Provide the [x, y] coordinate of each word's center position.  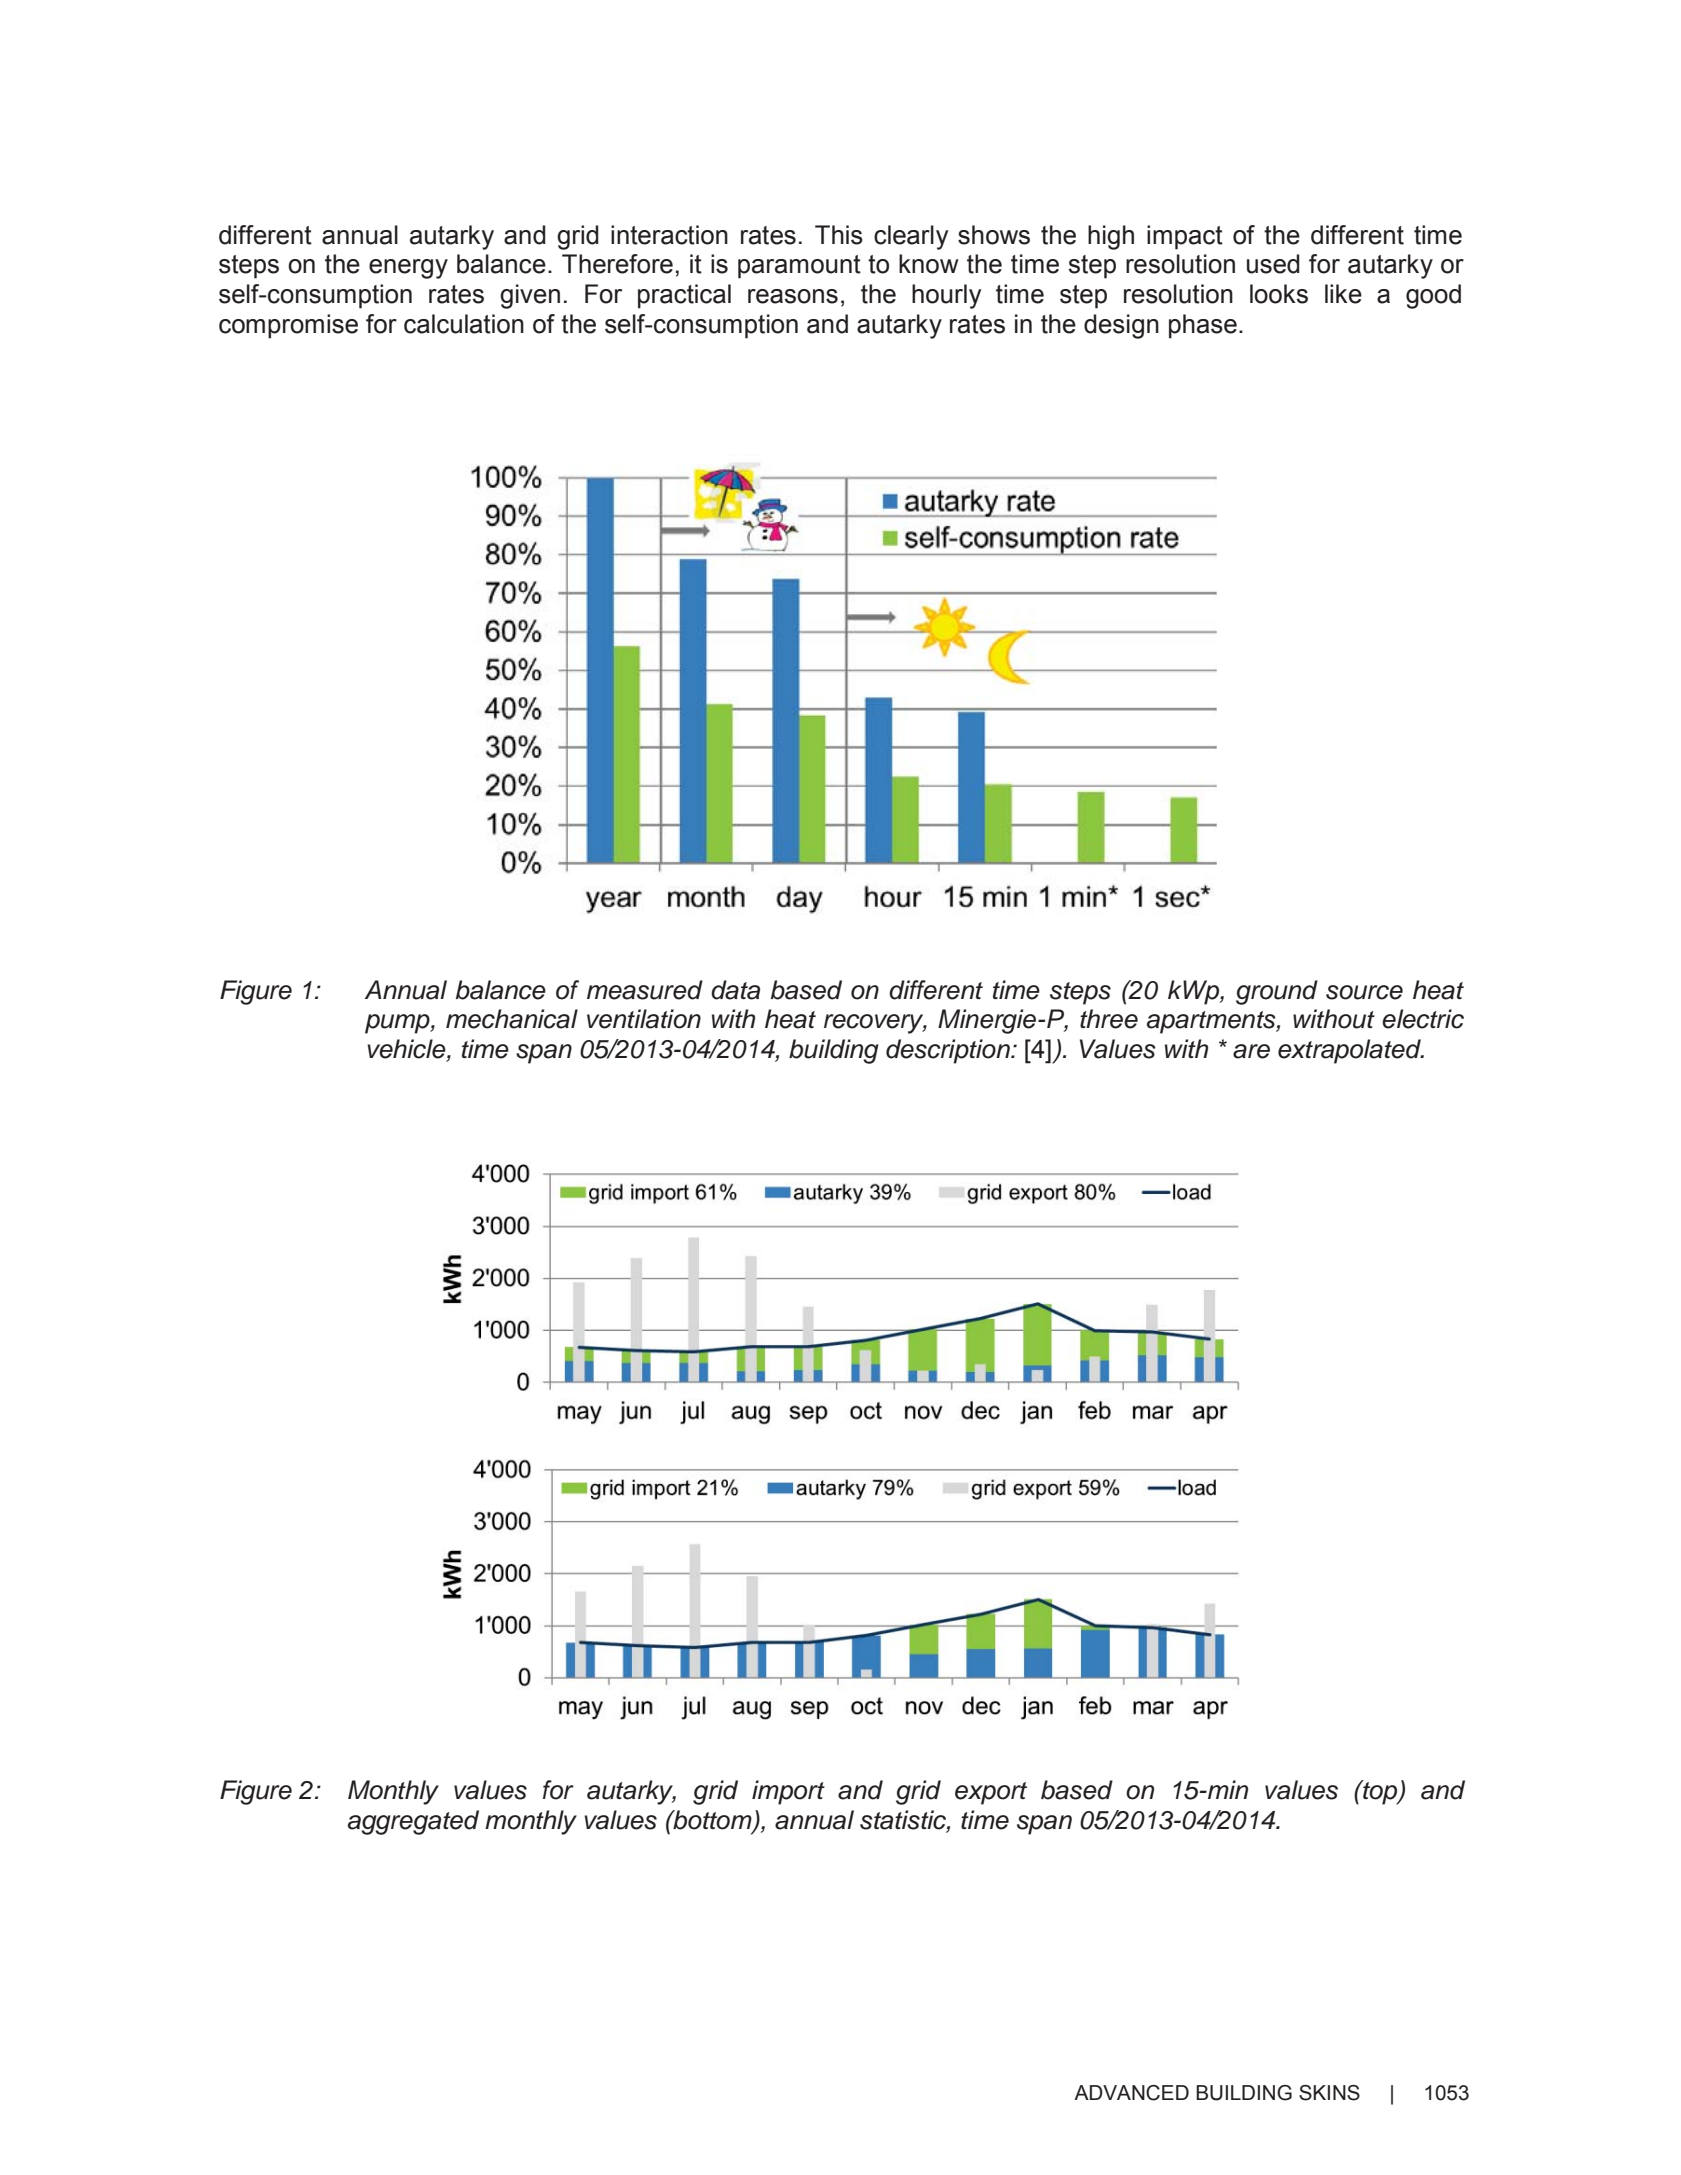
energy [408, 269]
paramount [799, 267]
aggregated [413, 1822]
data [735, 990]
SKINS [1329, 2093]
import [788, 1792]
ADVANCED [1131, 2093]
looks [1279, 294]
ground [1277, 992]
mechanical [512, 1019]
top [1380, 1792]
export [991, 1793]
